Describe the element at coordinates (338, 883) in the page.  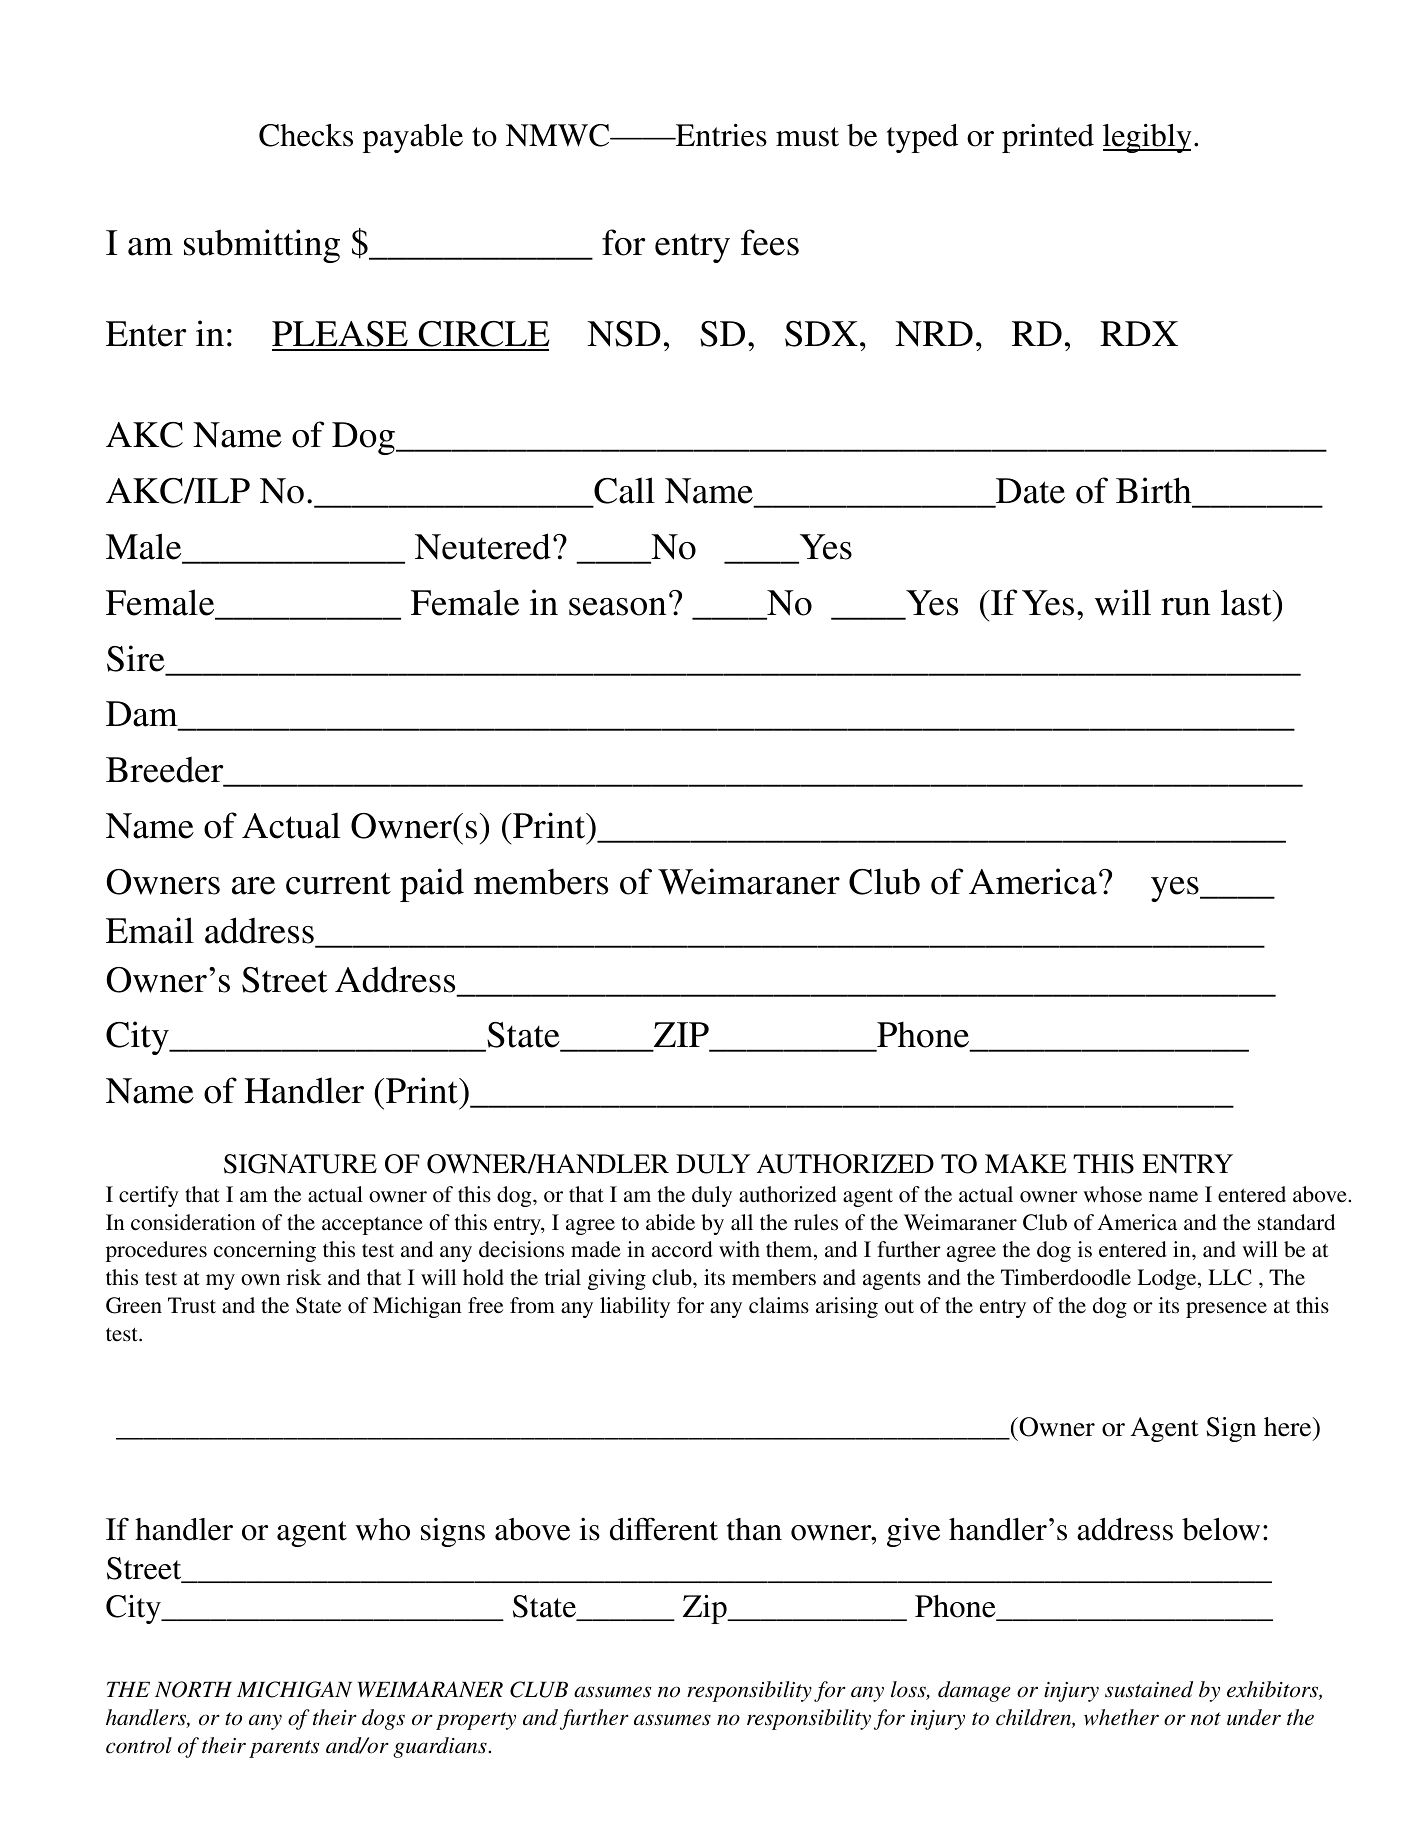
I see `current` at that location.
